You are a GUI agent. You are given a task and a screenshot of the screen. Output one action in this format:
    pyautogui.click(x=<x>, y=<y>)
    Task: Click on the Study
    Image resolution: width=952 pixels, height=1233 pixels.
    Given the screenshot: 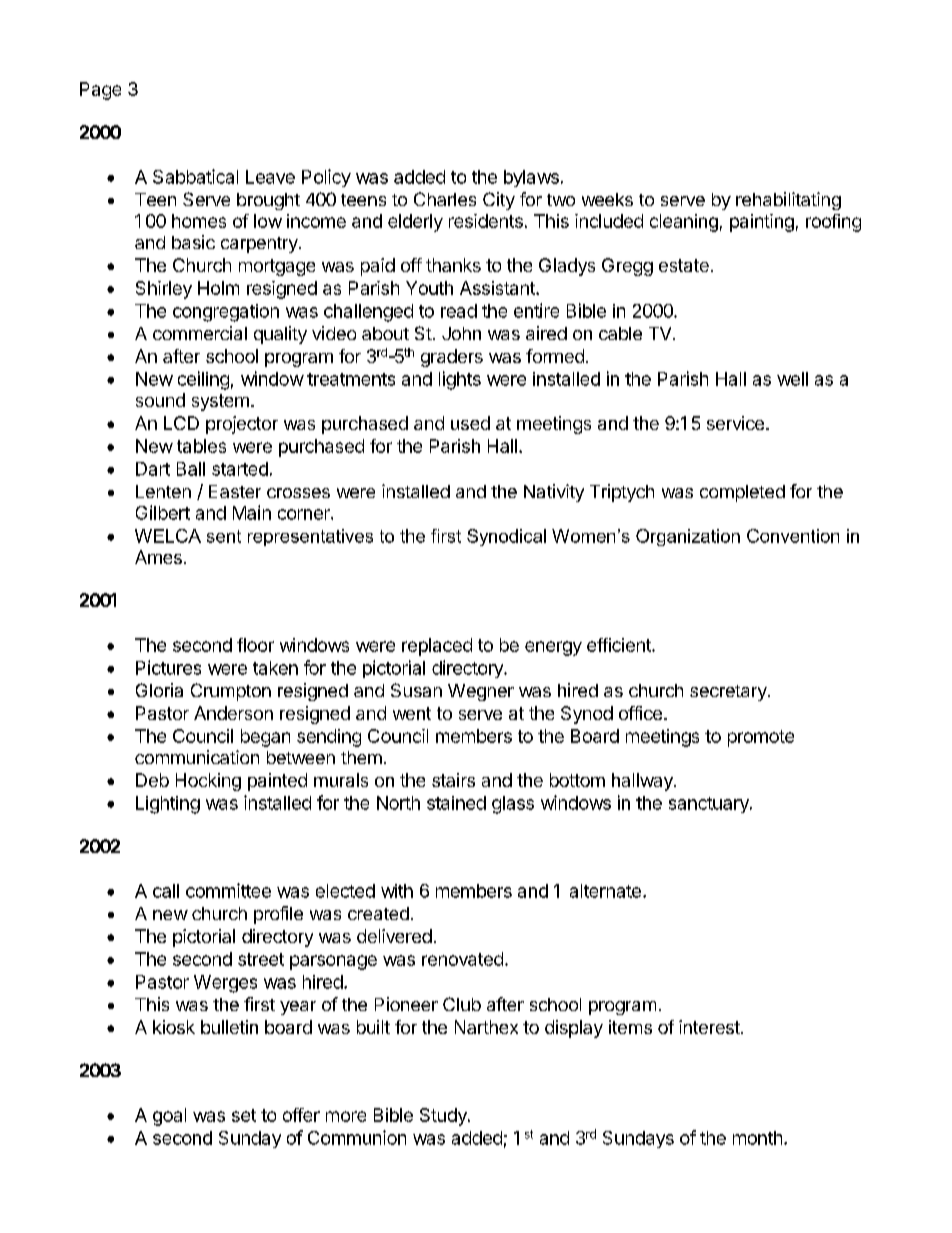 What is the action you would take?
    pyautogui.click(x=444, y=1117)
